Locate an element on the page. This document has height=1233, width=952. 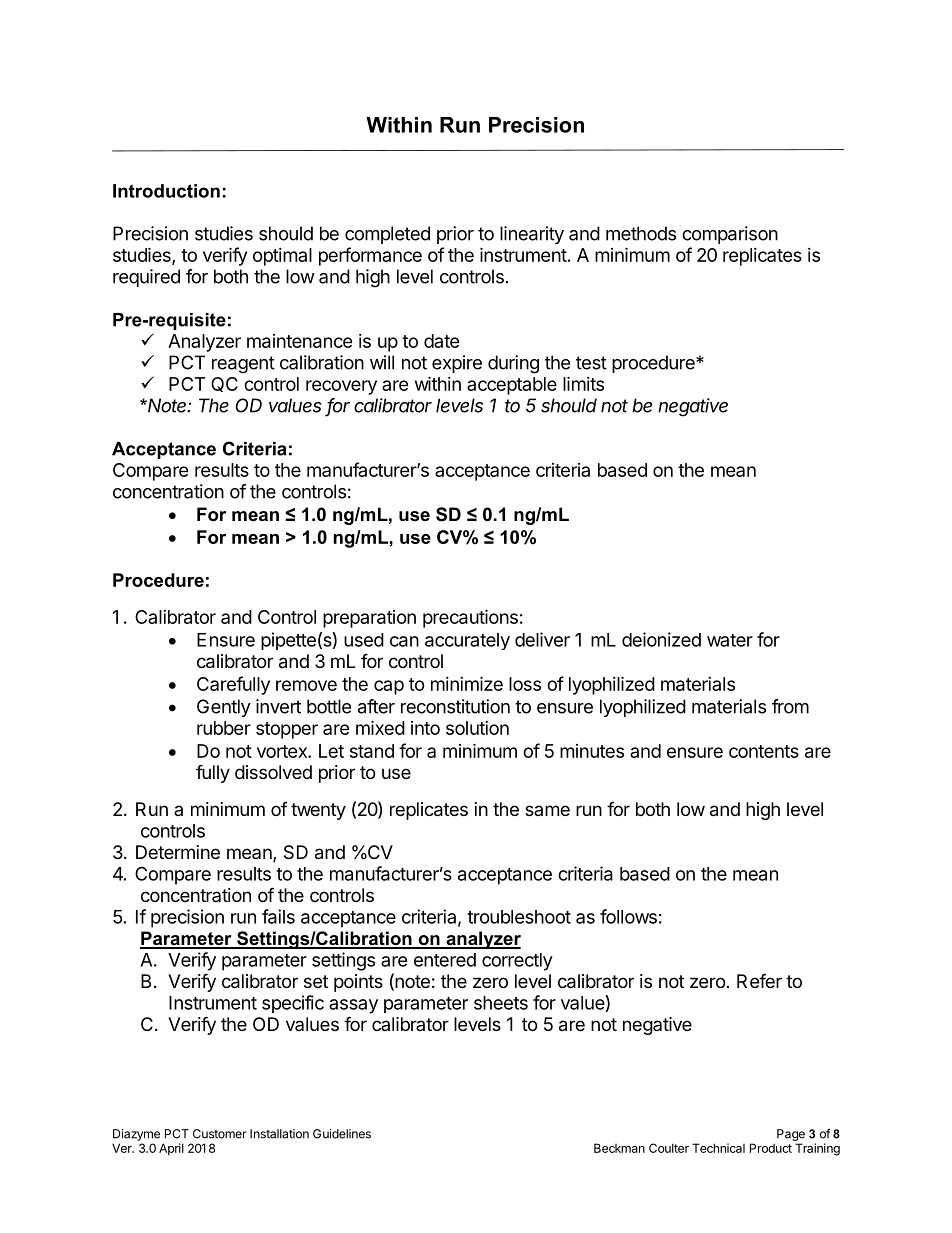
Gently is located at coordinates (224, 708).
